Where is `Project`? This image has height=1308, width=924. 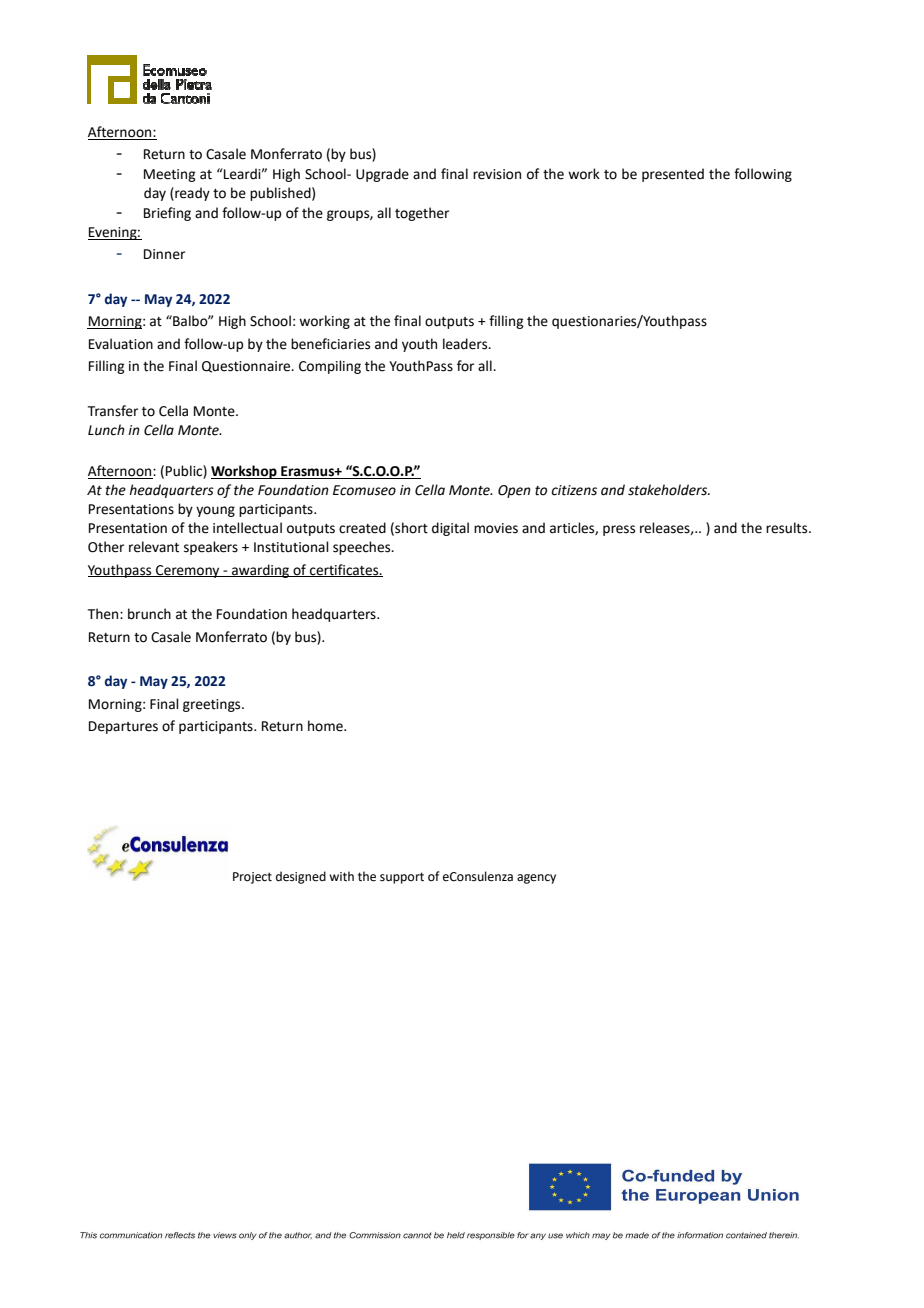
Project is located at coordinates (252, 878).
